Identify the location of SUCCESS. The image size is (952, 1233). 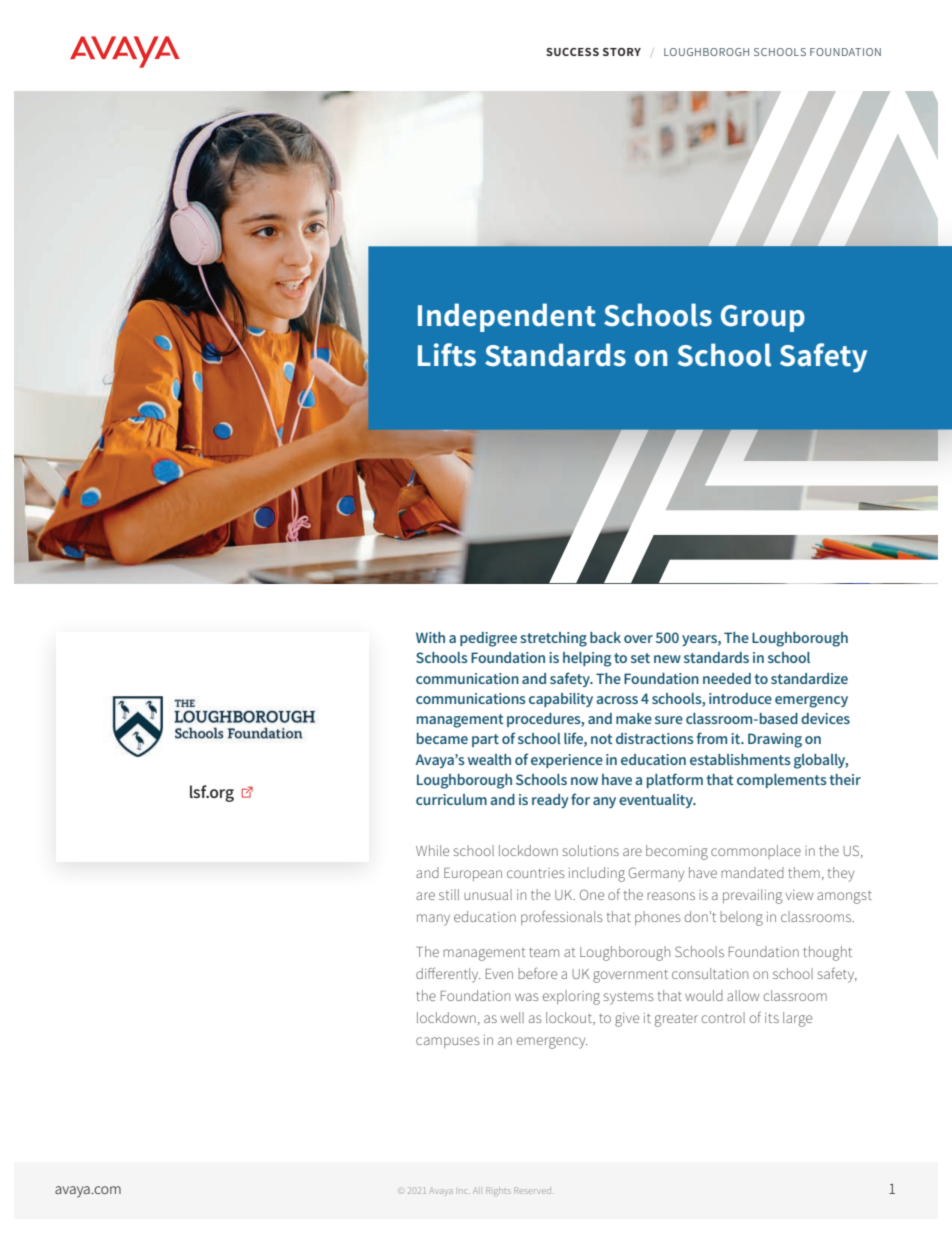
(572, 52).
